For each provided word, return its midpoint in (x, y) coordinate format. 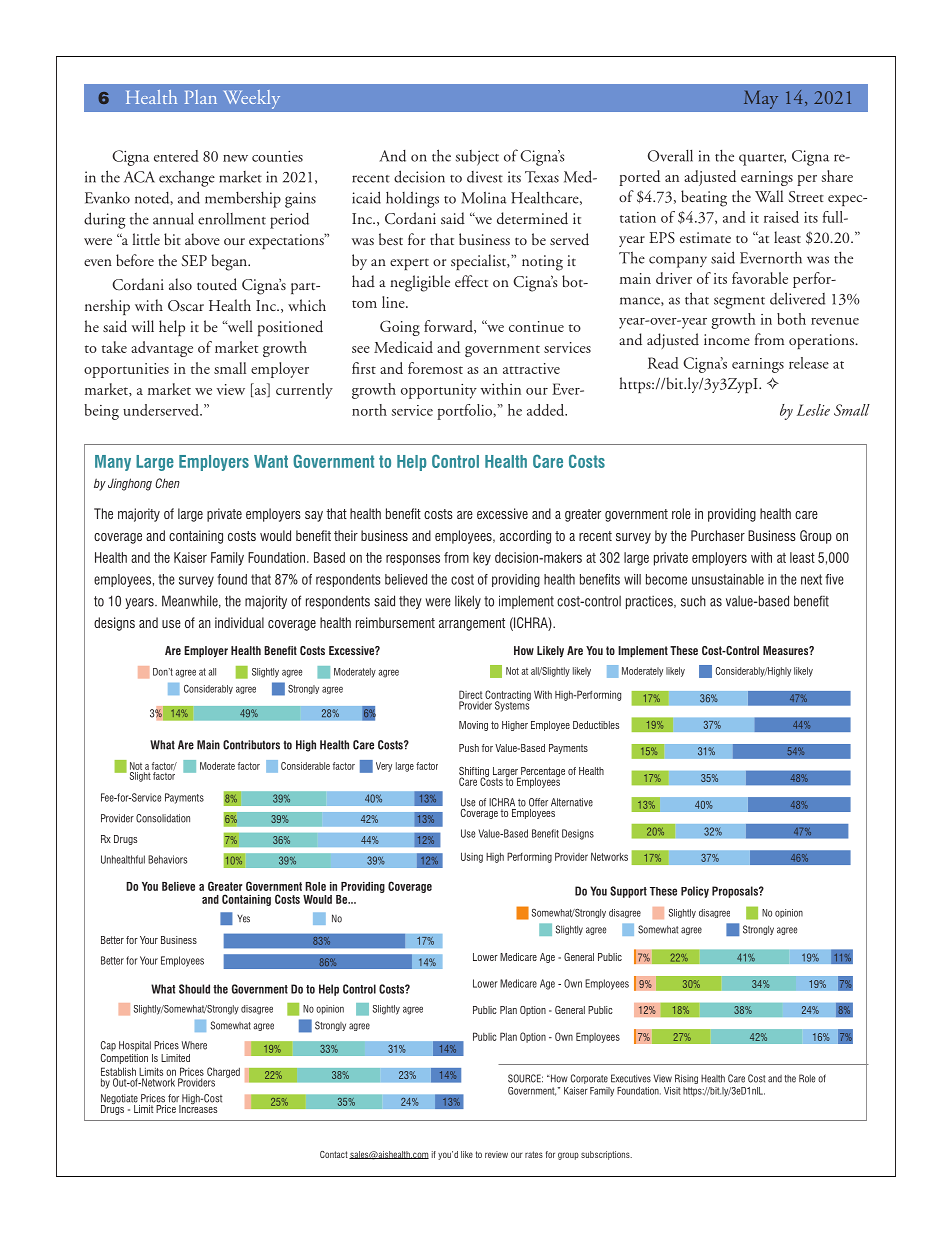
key (482, 559)
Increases (198, 1108)
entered (176, 156)
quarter (762, 160)
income (727, 339)
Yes (243, 919)
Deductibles (596, 725)
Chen (167, 483)
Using (472, 857)
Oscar (186, 305)
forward (449, 327)
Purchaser (718, 535)
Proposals (736, 892)
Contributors (251, 745)
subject (477, 158)
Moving (473, 726)
